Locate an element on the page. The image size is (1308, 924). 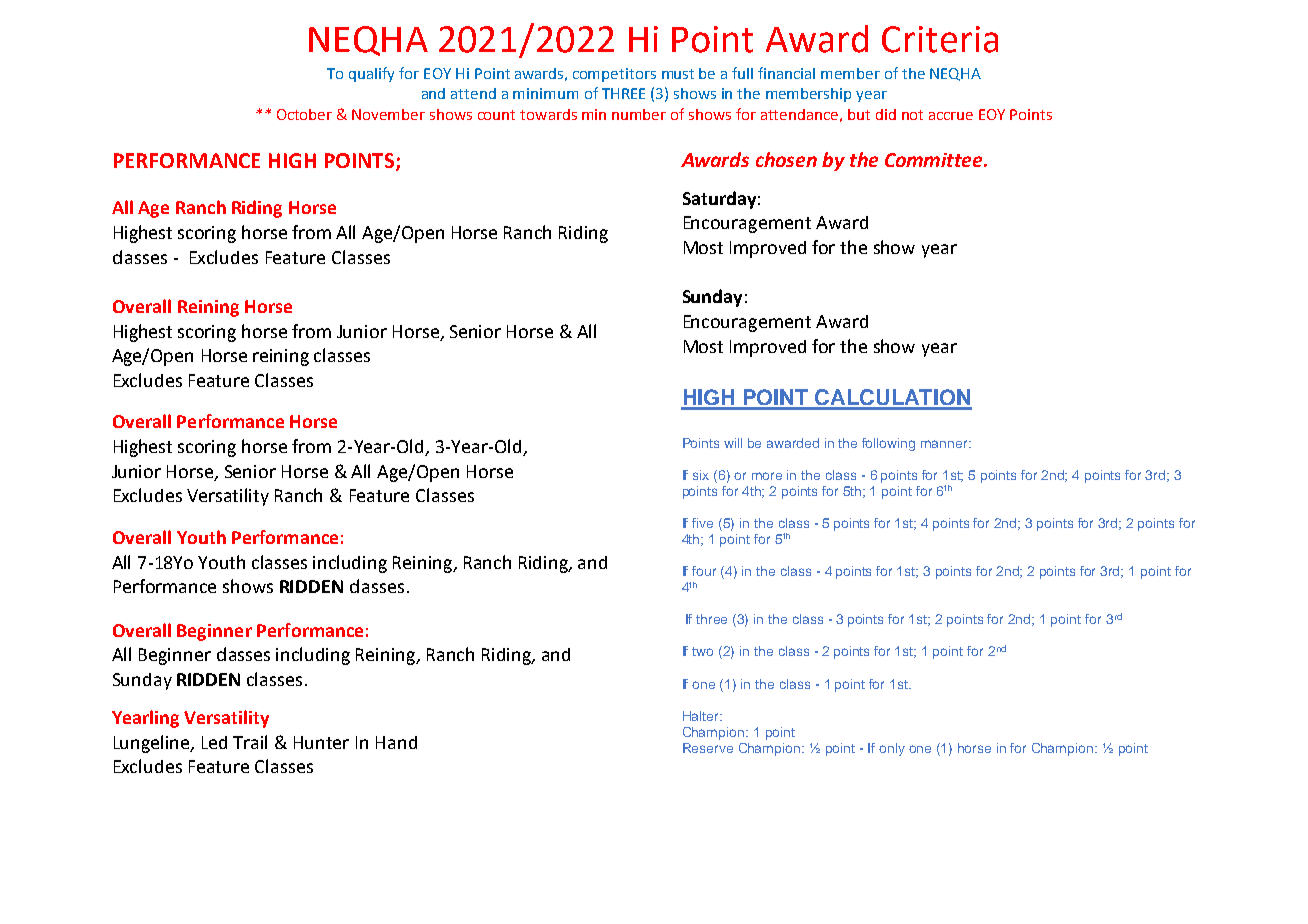
chosen is located at coordinates (786, 159).
